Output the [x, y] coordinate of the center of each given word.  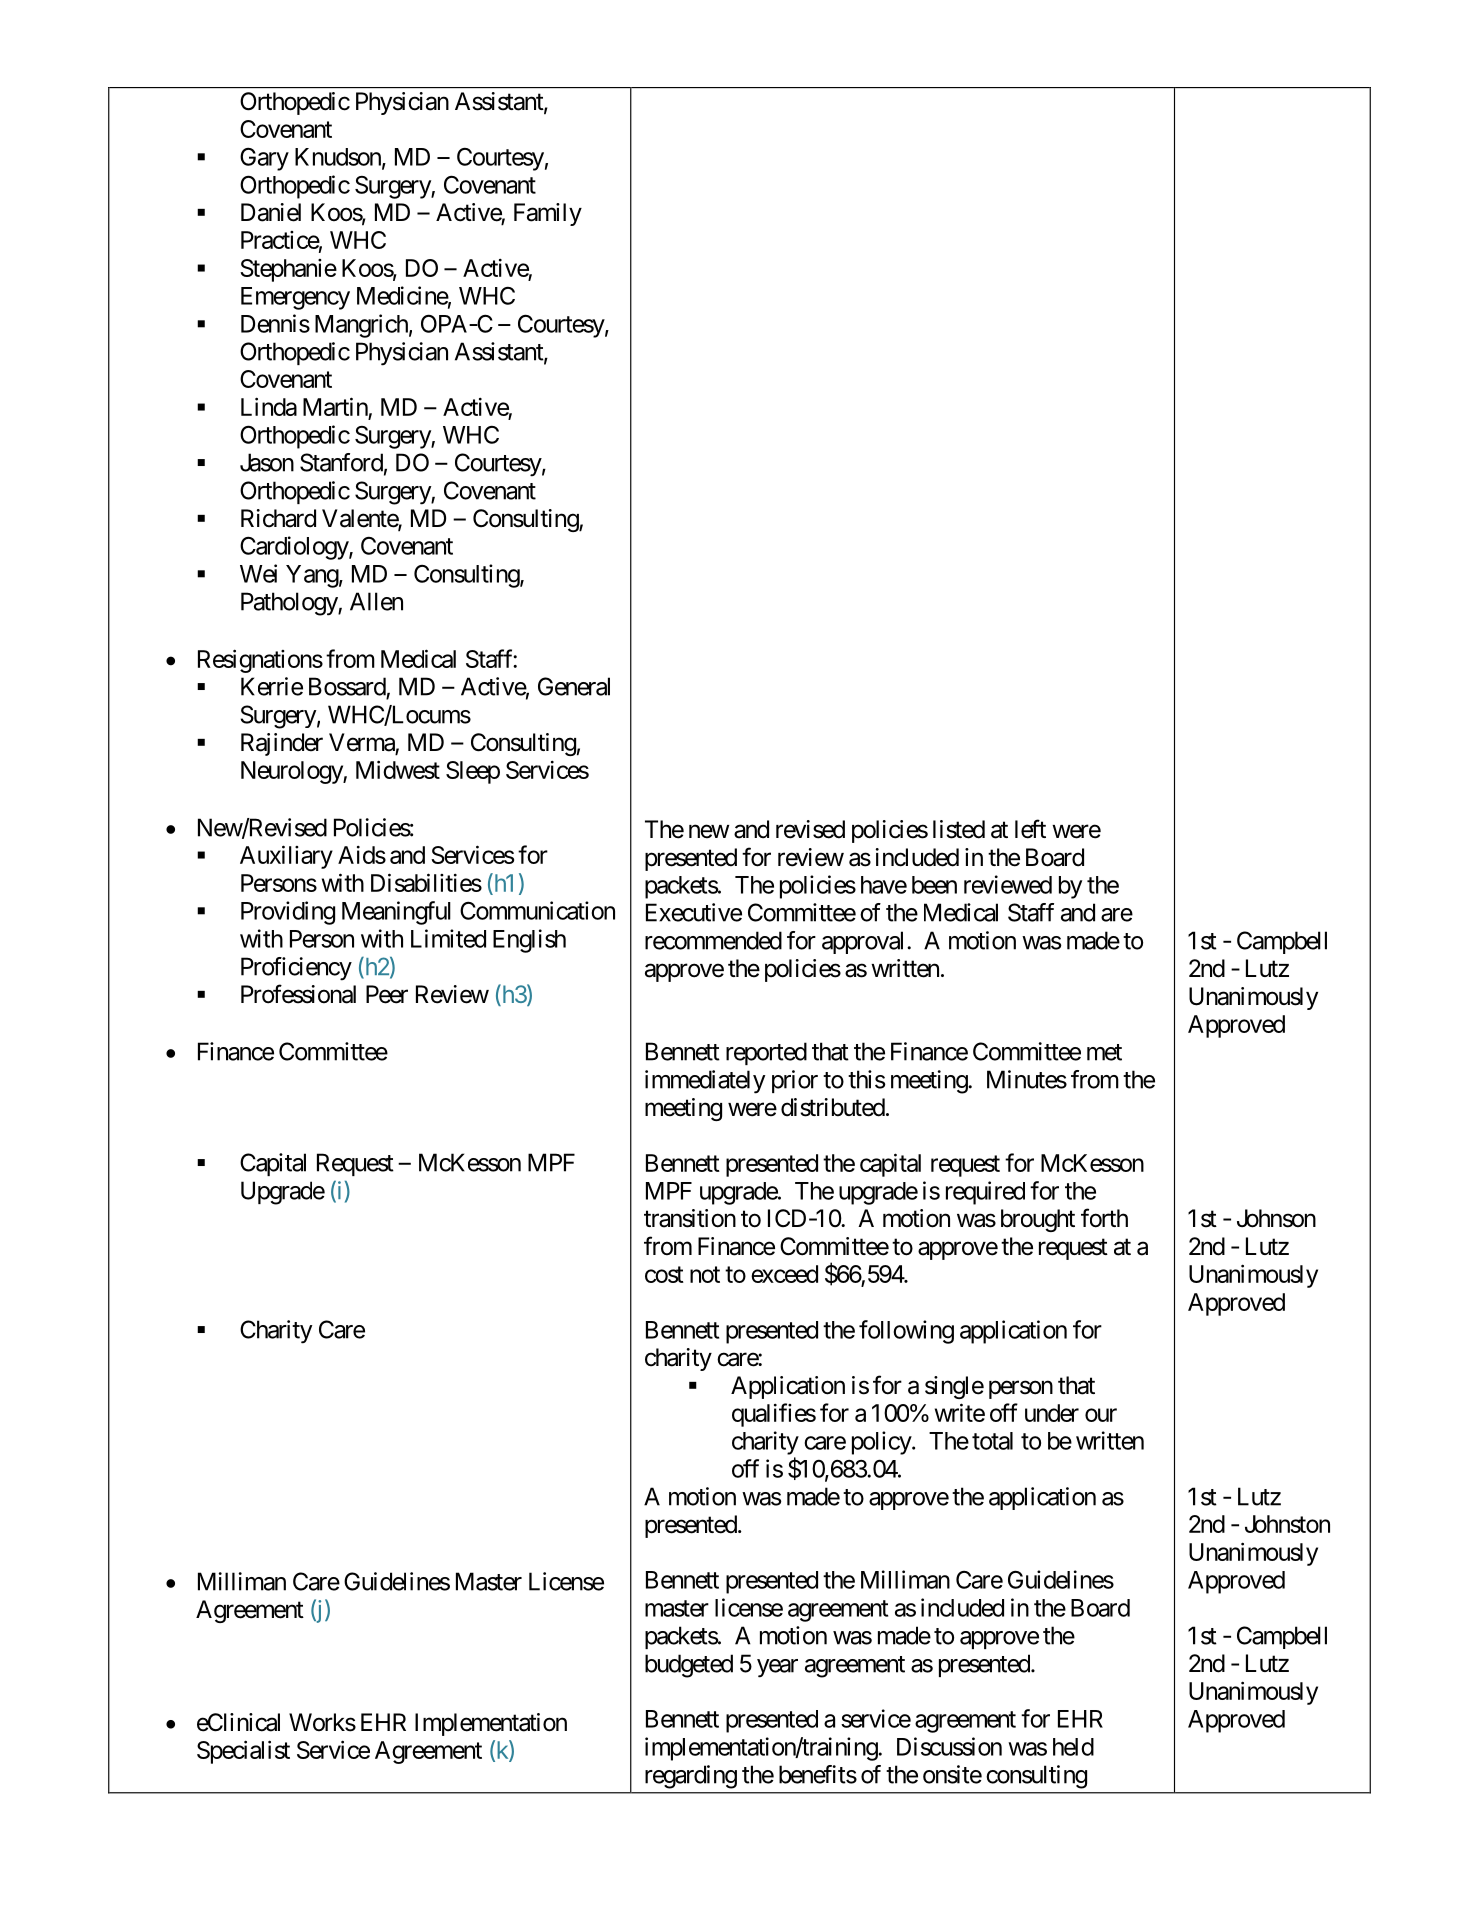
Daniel [271, 212]
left [1030, 829]
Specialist [243, 1752]
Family [548, 214]
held [1073, 1747]
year [777, 1668]
